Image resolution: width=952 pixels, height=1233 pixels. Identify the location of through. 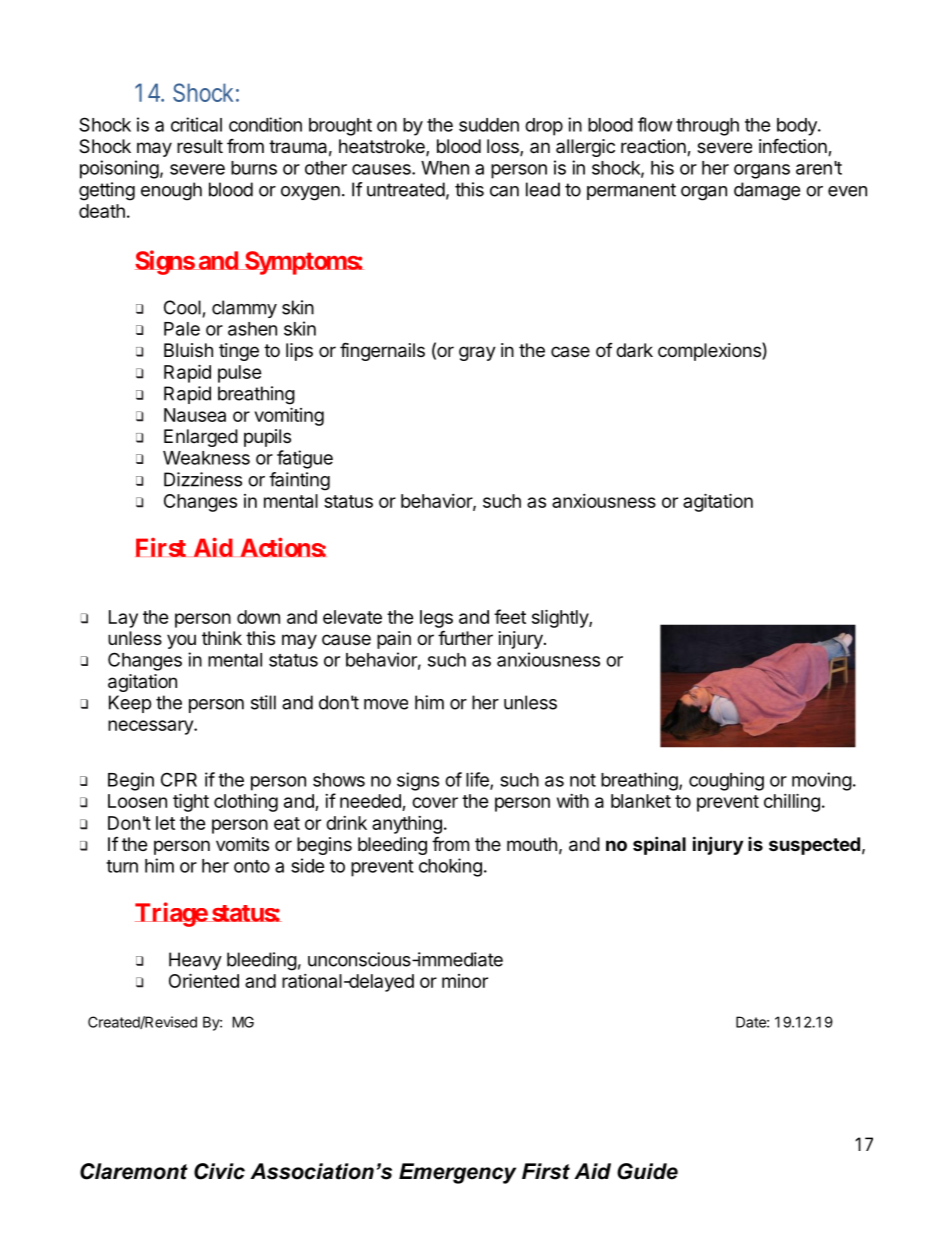
(707, 127).
